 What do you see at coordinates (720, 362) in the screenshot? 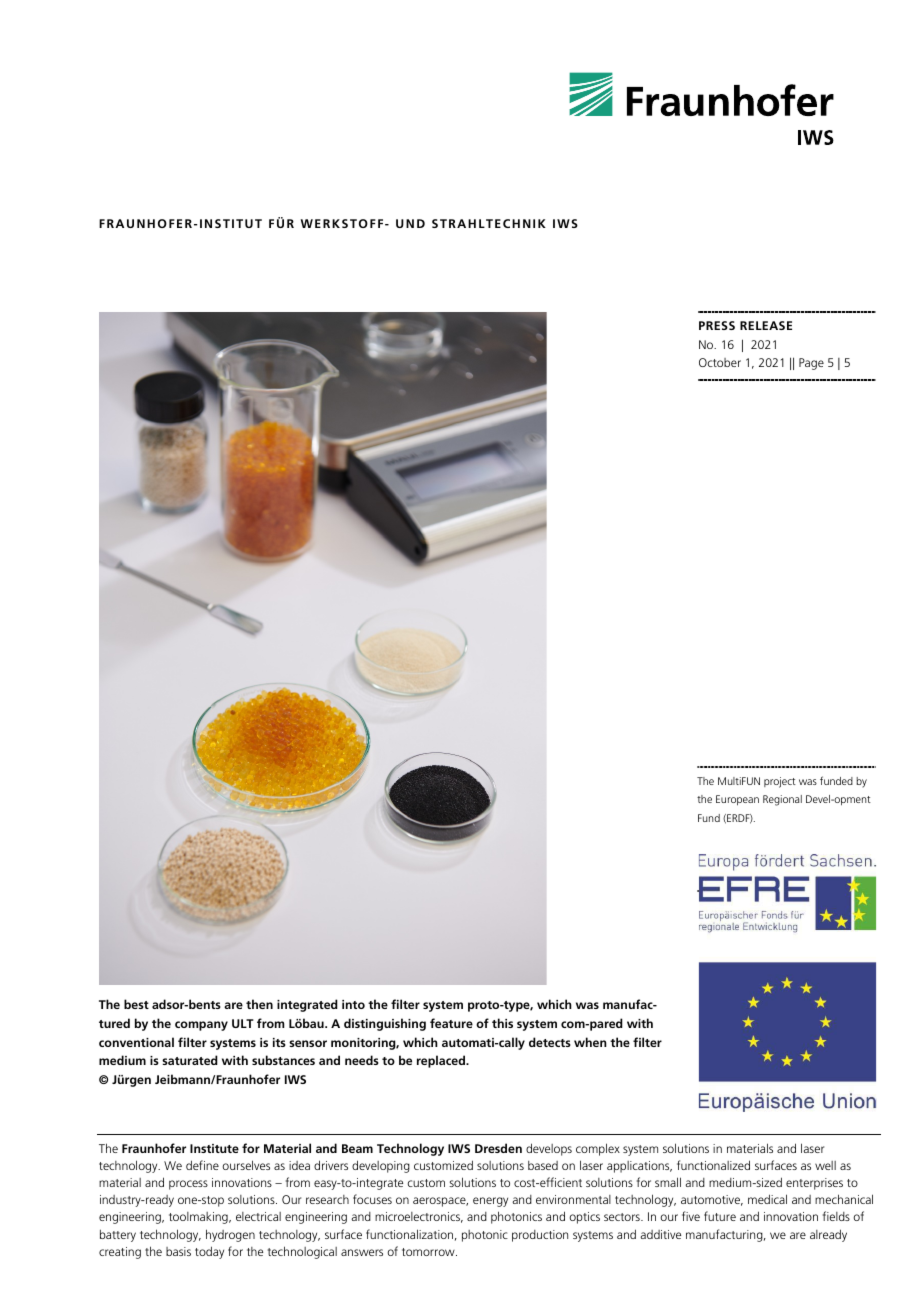
I see `October` at bounding box center [720, 362].
